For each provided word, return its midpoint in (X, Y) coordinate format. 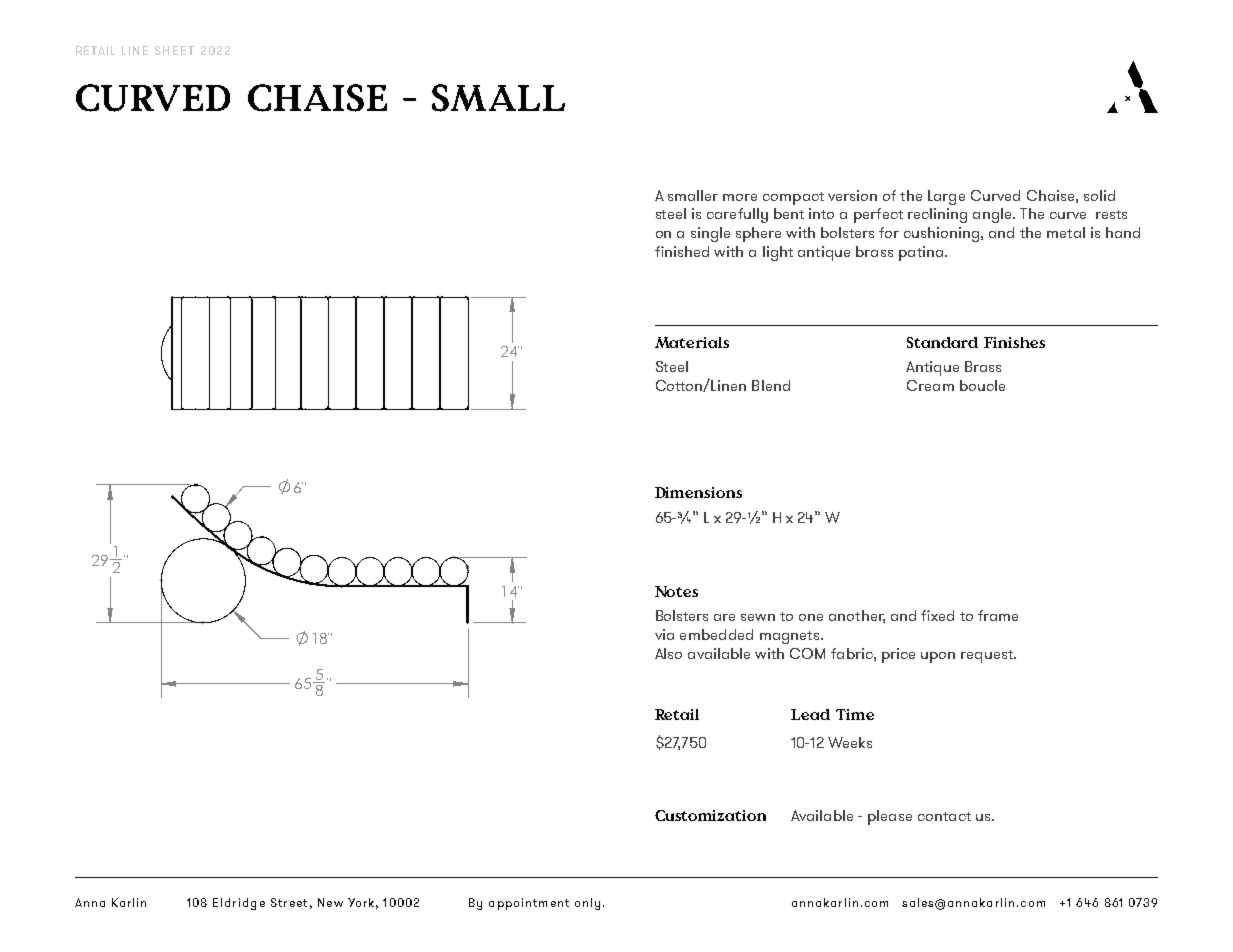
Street (289, 902)
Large (946, 197)
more (740, 197)
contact (944, 816)
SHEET (174, 50)
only (587, 904)
